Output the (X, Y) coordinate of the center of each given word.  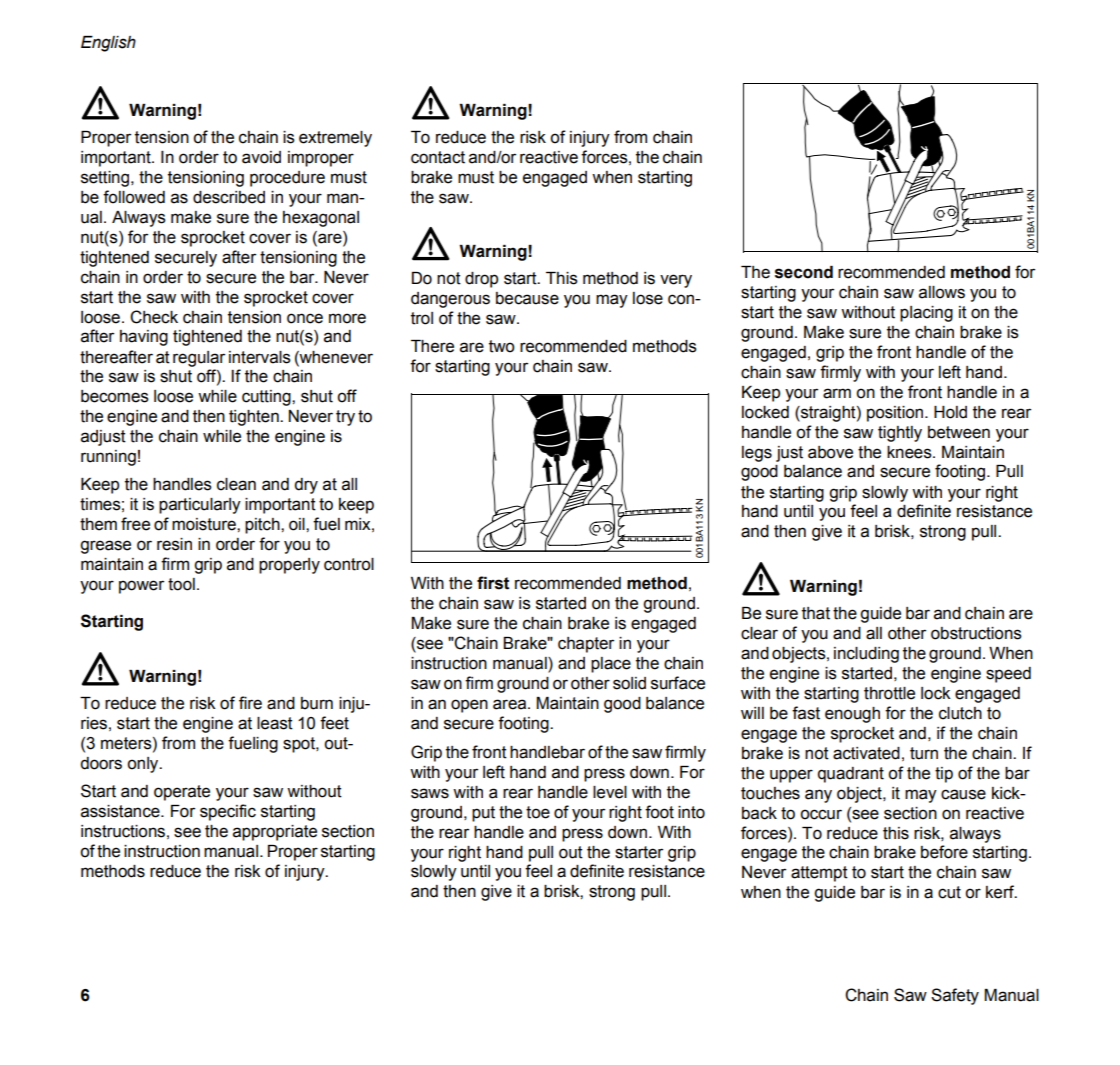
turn (924, 753)
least (275, 723)
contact (438, 157)
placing (926, 314)
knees (910, 452)
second (804, 272)
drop (481, 280)
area (511, 704)
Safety (955, 996)
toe (538, 812)
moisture (205, 524)
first (493, 583)
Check (154, 317)
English (108, 44)
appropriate (275, 833)
